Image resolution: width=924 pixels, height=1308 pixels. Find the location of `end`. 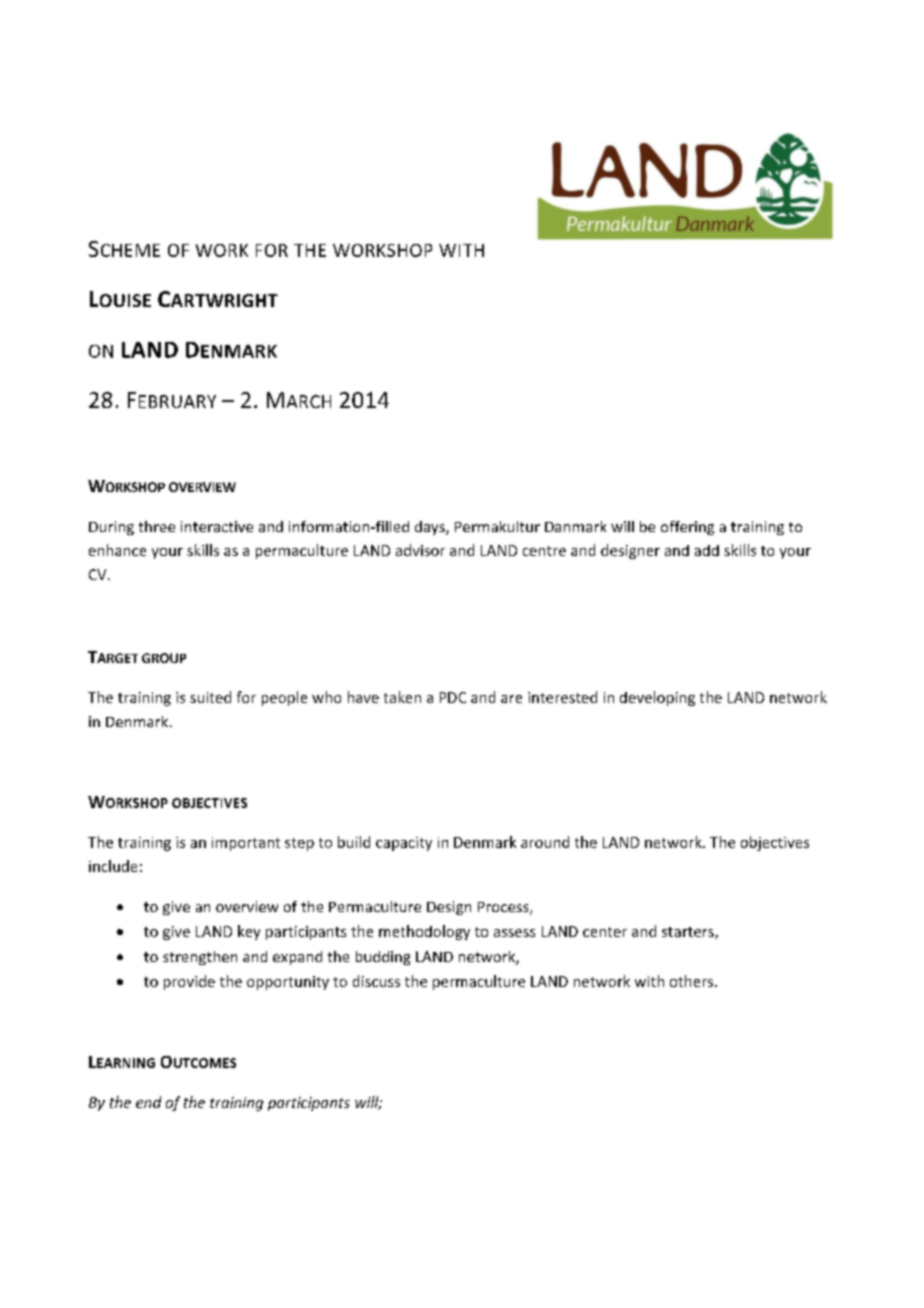

end is located at coordinates (148, 1102).
